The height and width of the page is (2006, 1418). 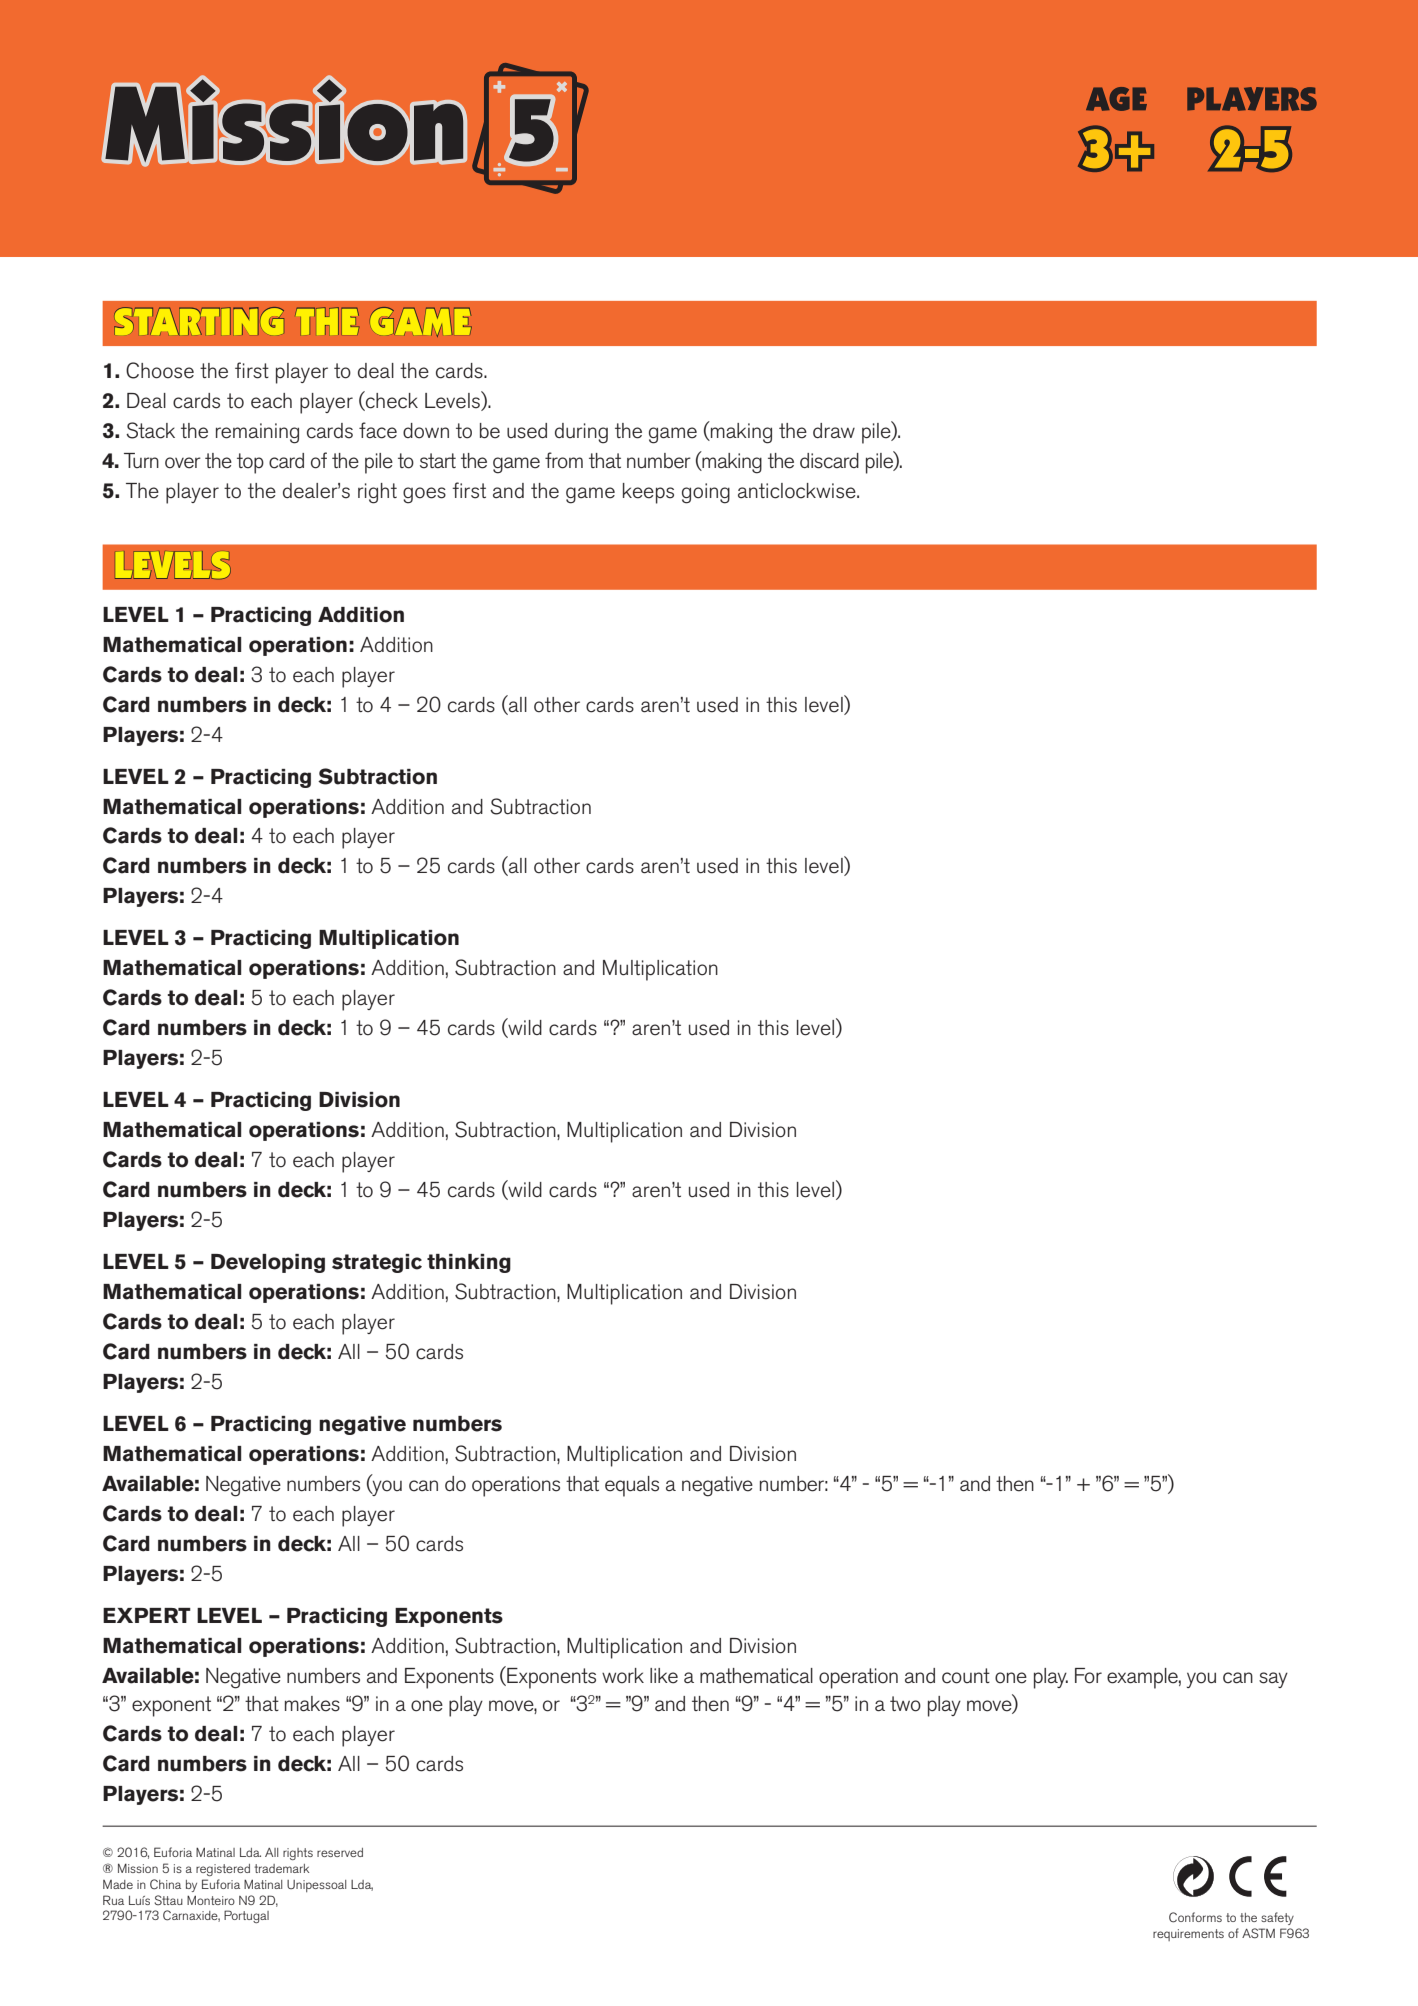 What do you see at coordinates (377, 1263) in the page?
I see `strategic` at bounding box center [377, 1263].
